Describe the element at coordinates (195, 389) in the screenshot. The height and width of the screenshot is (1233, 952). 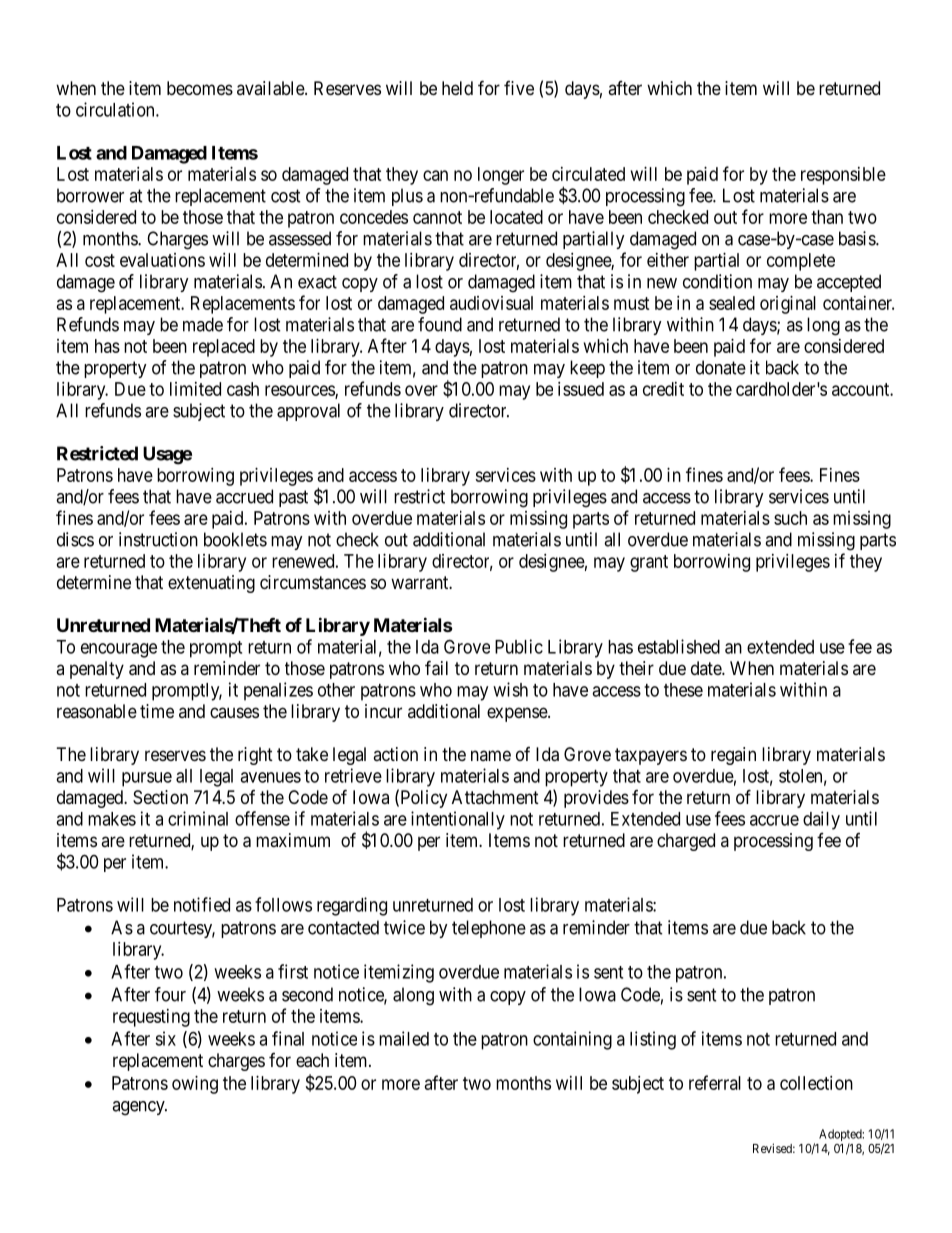
I see `limited` at that location.
